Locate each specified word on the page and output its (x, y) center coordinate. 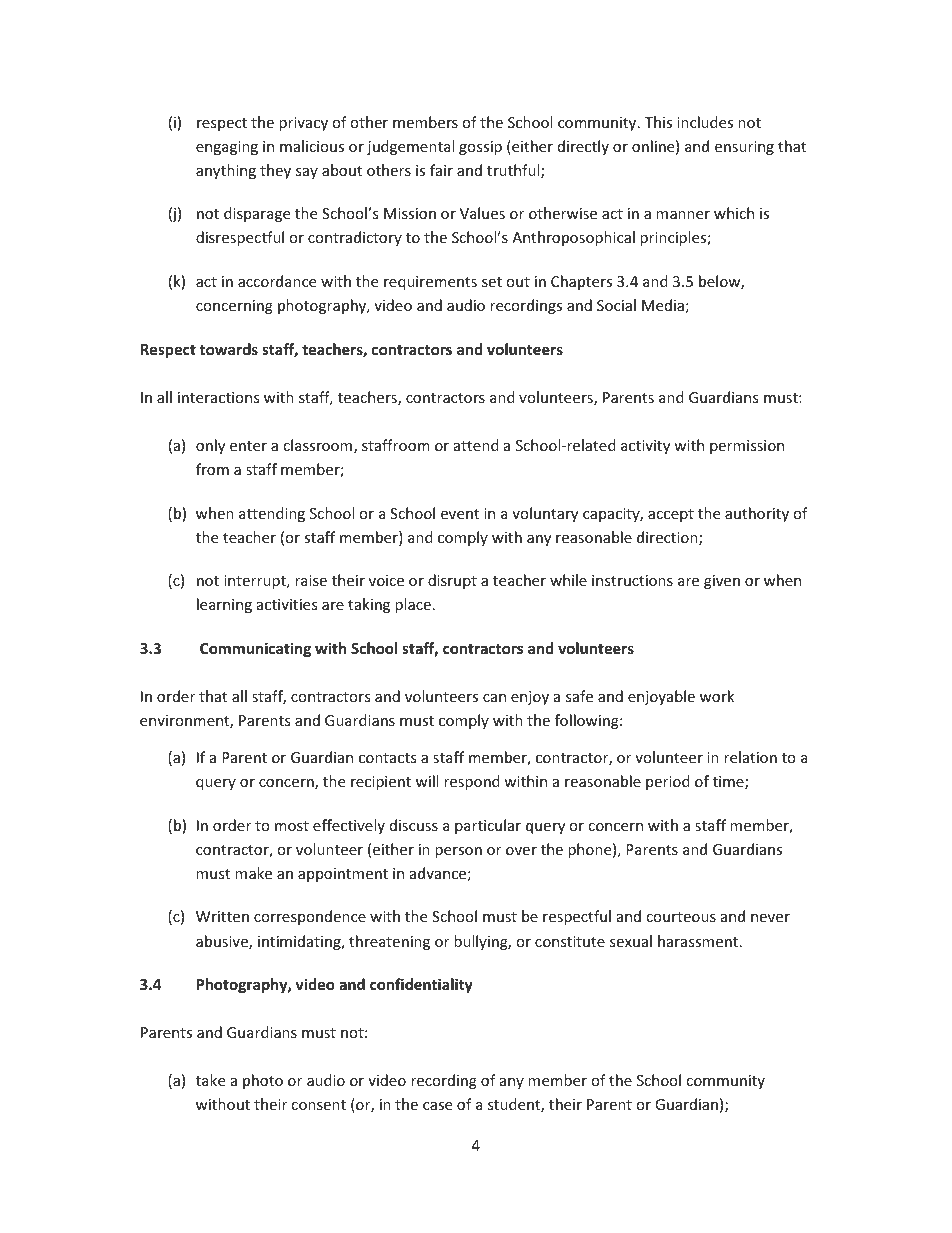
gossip (480, 148)
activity (645, 447)
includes (705, 122)
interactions (219, 397)
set (492, 282)
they (275, 171)
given (722, 582)
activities (287, 604)
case (437, 1106)
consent (318, 1105)
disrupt (452, 581)
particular (488, 826)
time (729, 783)
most (292, 826)
